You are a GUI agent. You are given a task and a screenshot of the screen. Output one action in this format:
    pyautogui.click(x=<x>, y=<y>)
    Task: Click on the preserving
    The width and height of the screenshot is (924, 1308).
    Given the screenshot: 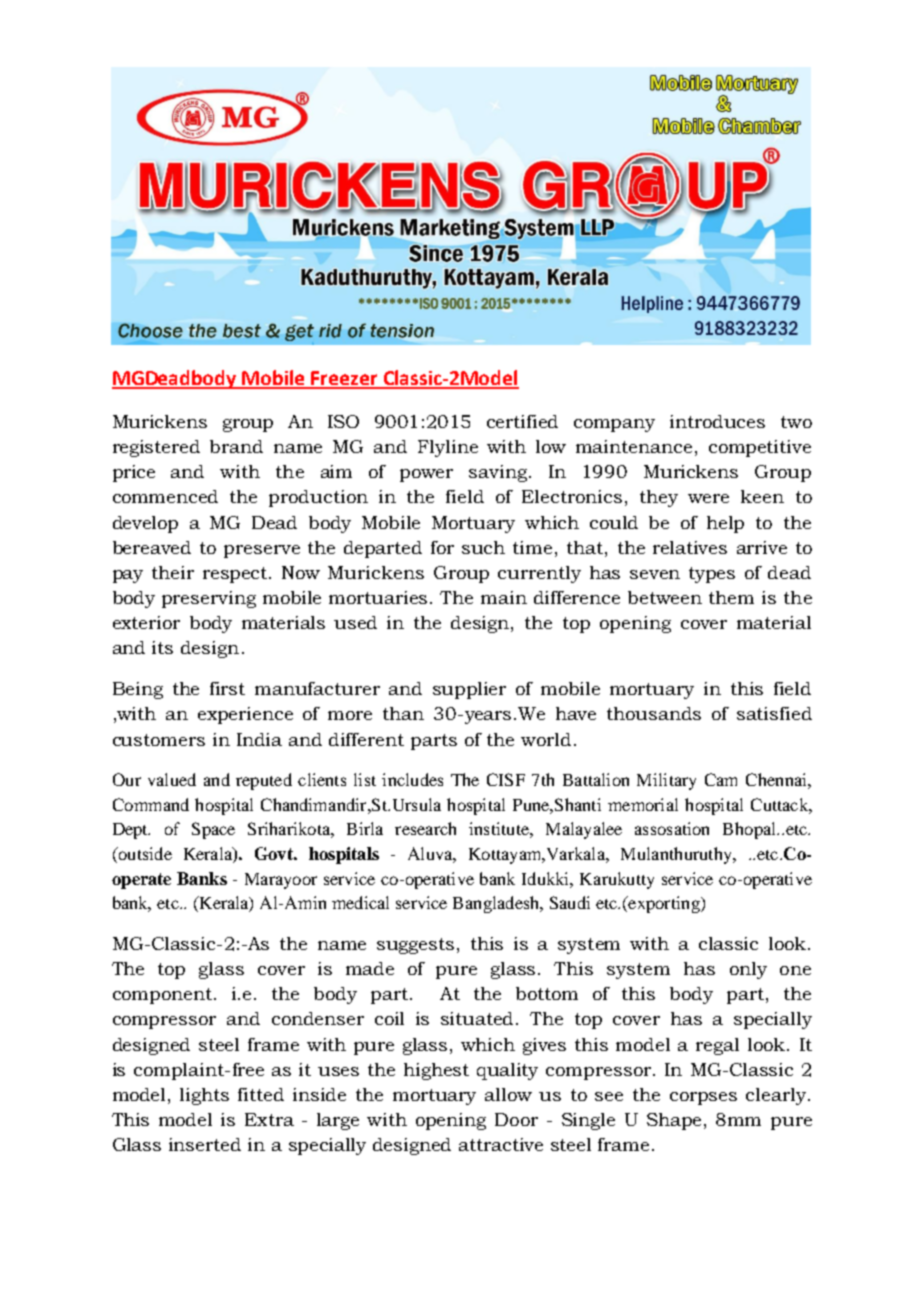 What is the action you would take?
    pyautogui.click(x=209, y=599)
